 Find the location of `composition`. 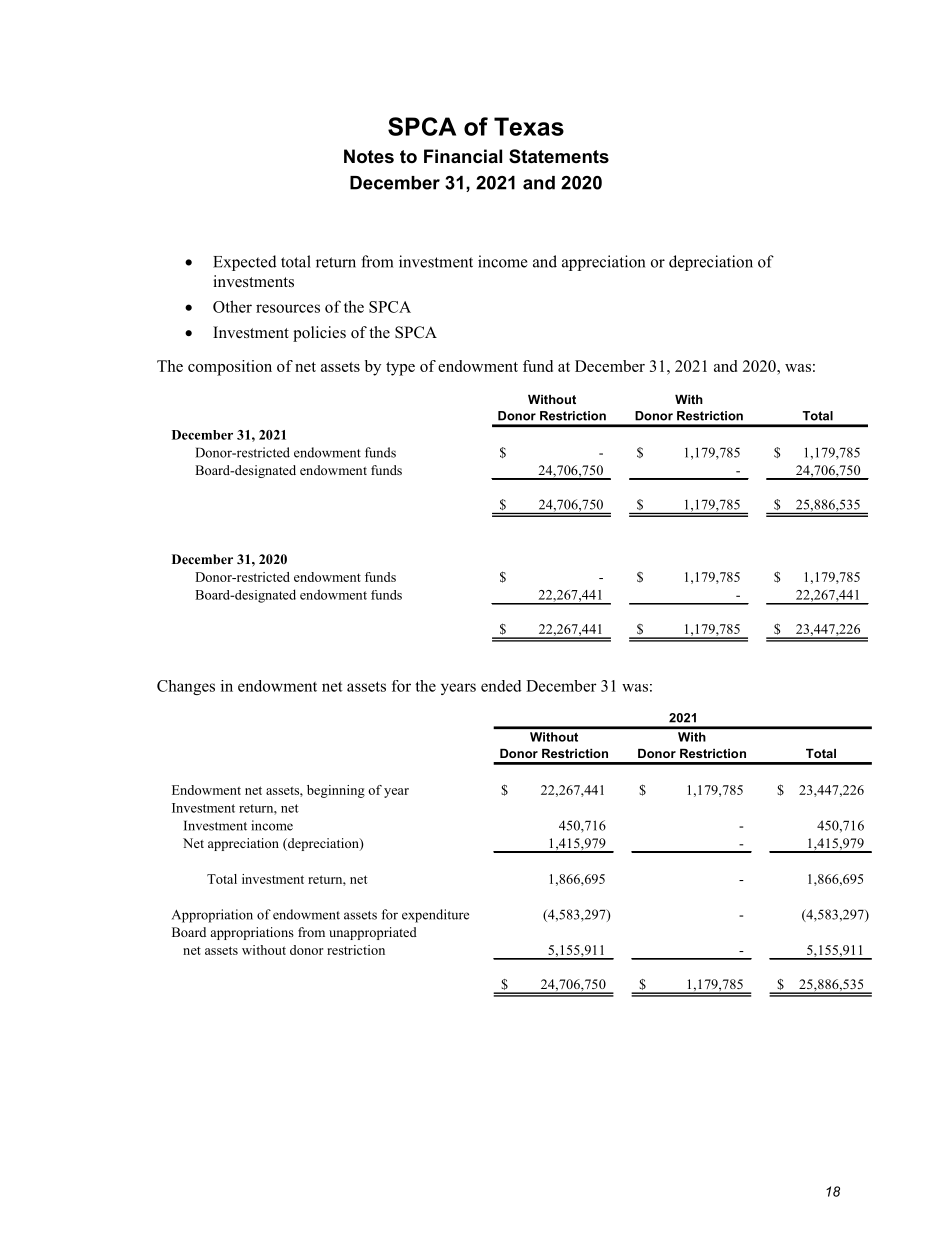

composition is located at coordinates (230, 368).
